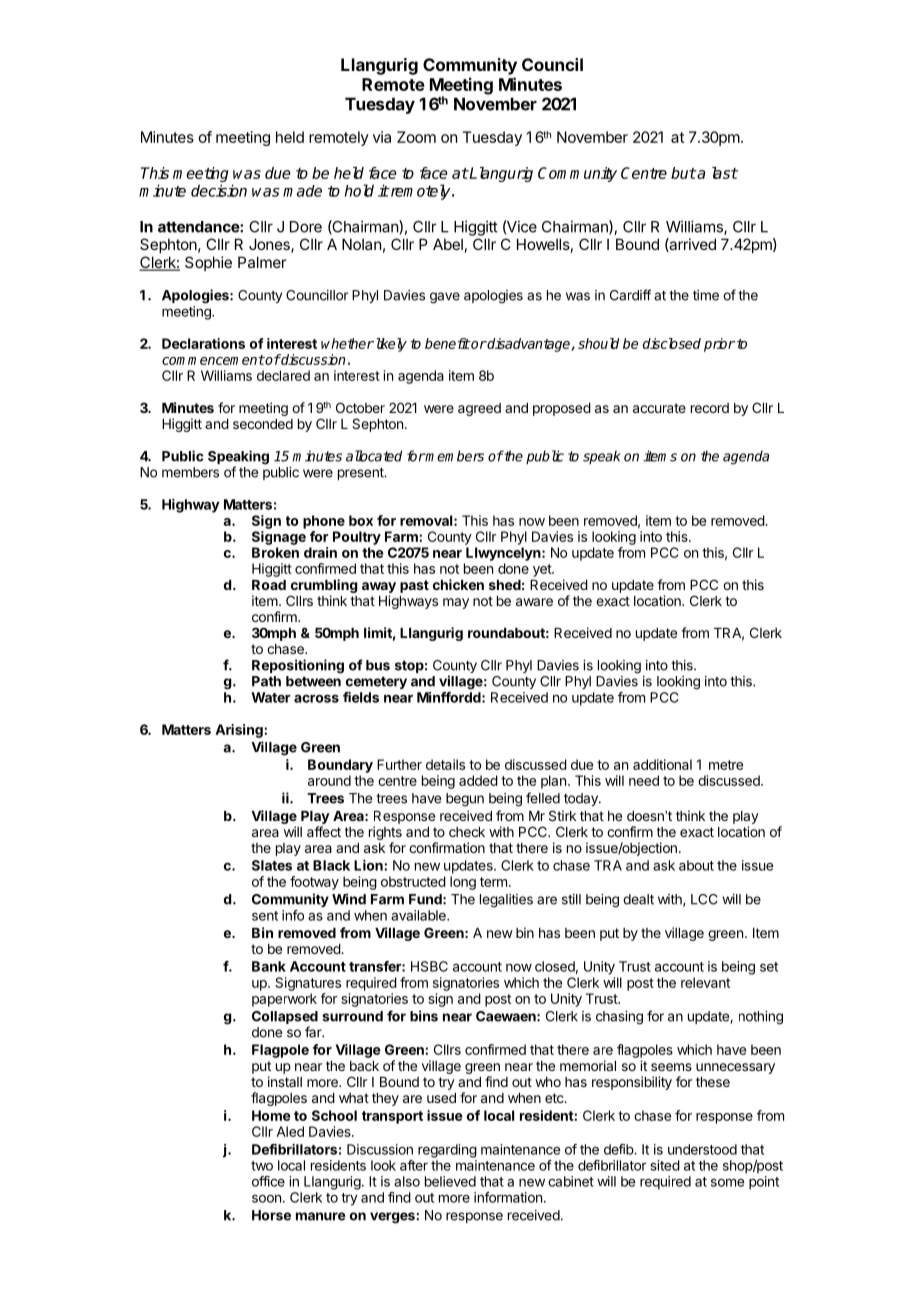 The height and width of the document is (1308, 924). What do you see at coordinates (683, 173) in the document?
I see `but` at bounding box center [683, 173].
